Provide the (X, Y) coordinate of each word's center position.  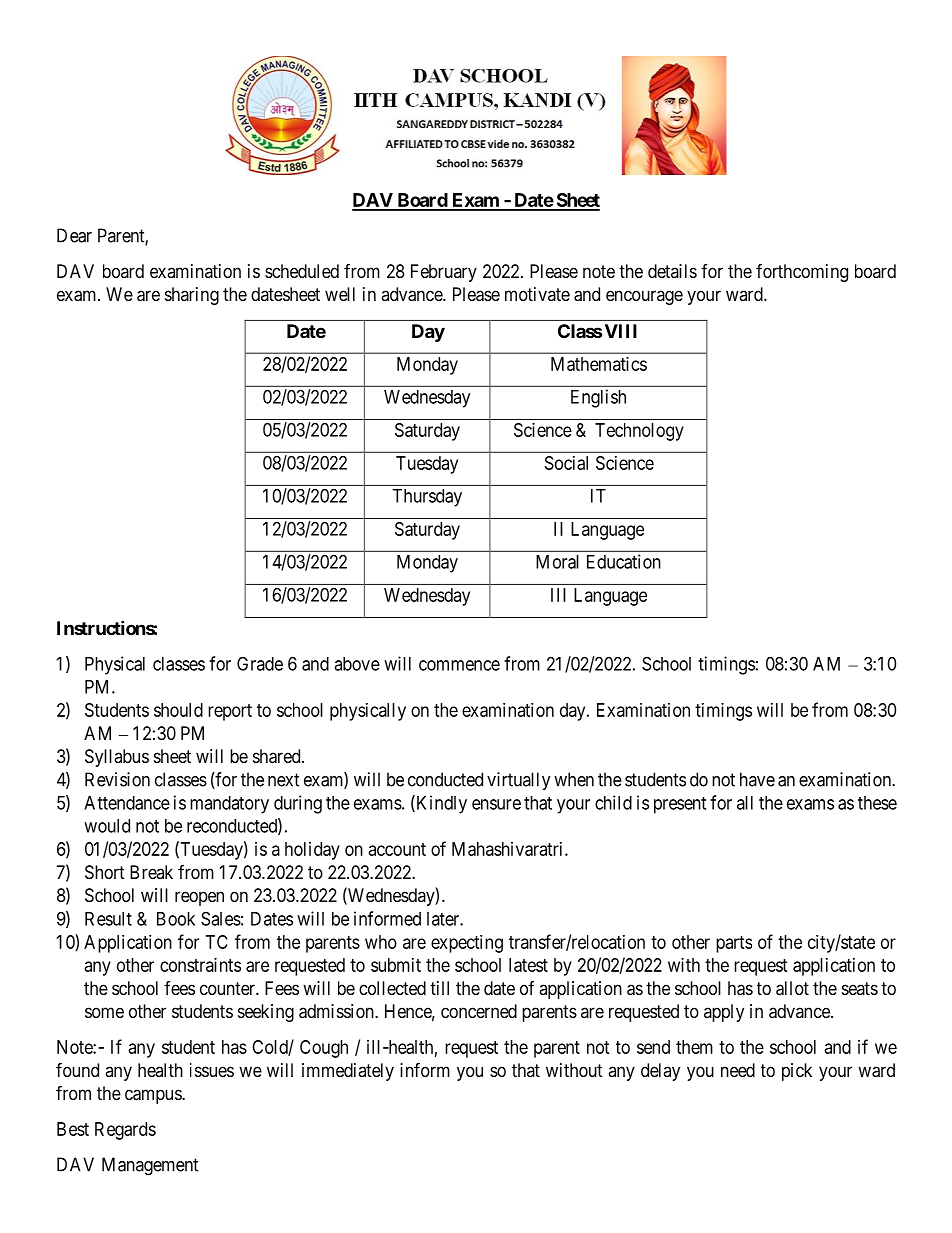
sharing (192, 296)
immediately (348, 1072)
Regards (125, 1131)
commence (459, 665)
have (757, 779)
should (178, 710)
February (444, 273)
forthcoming (802, 273)
